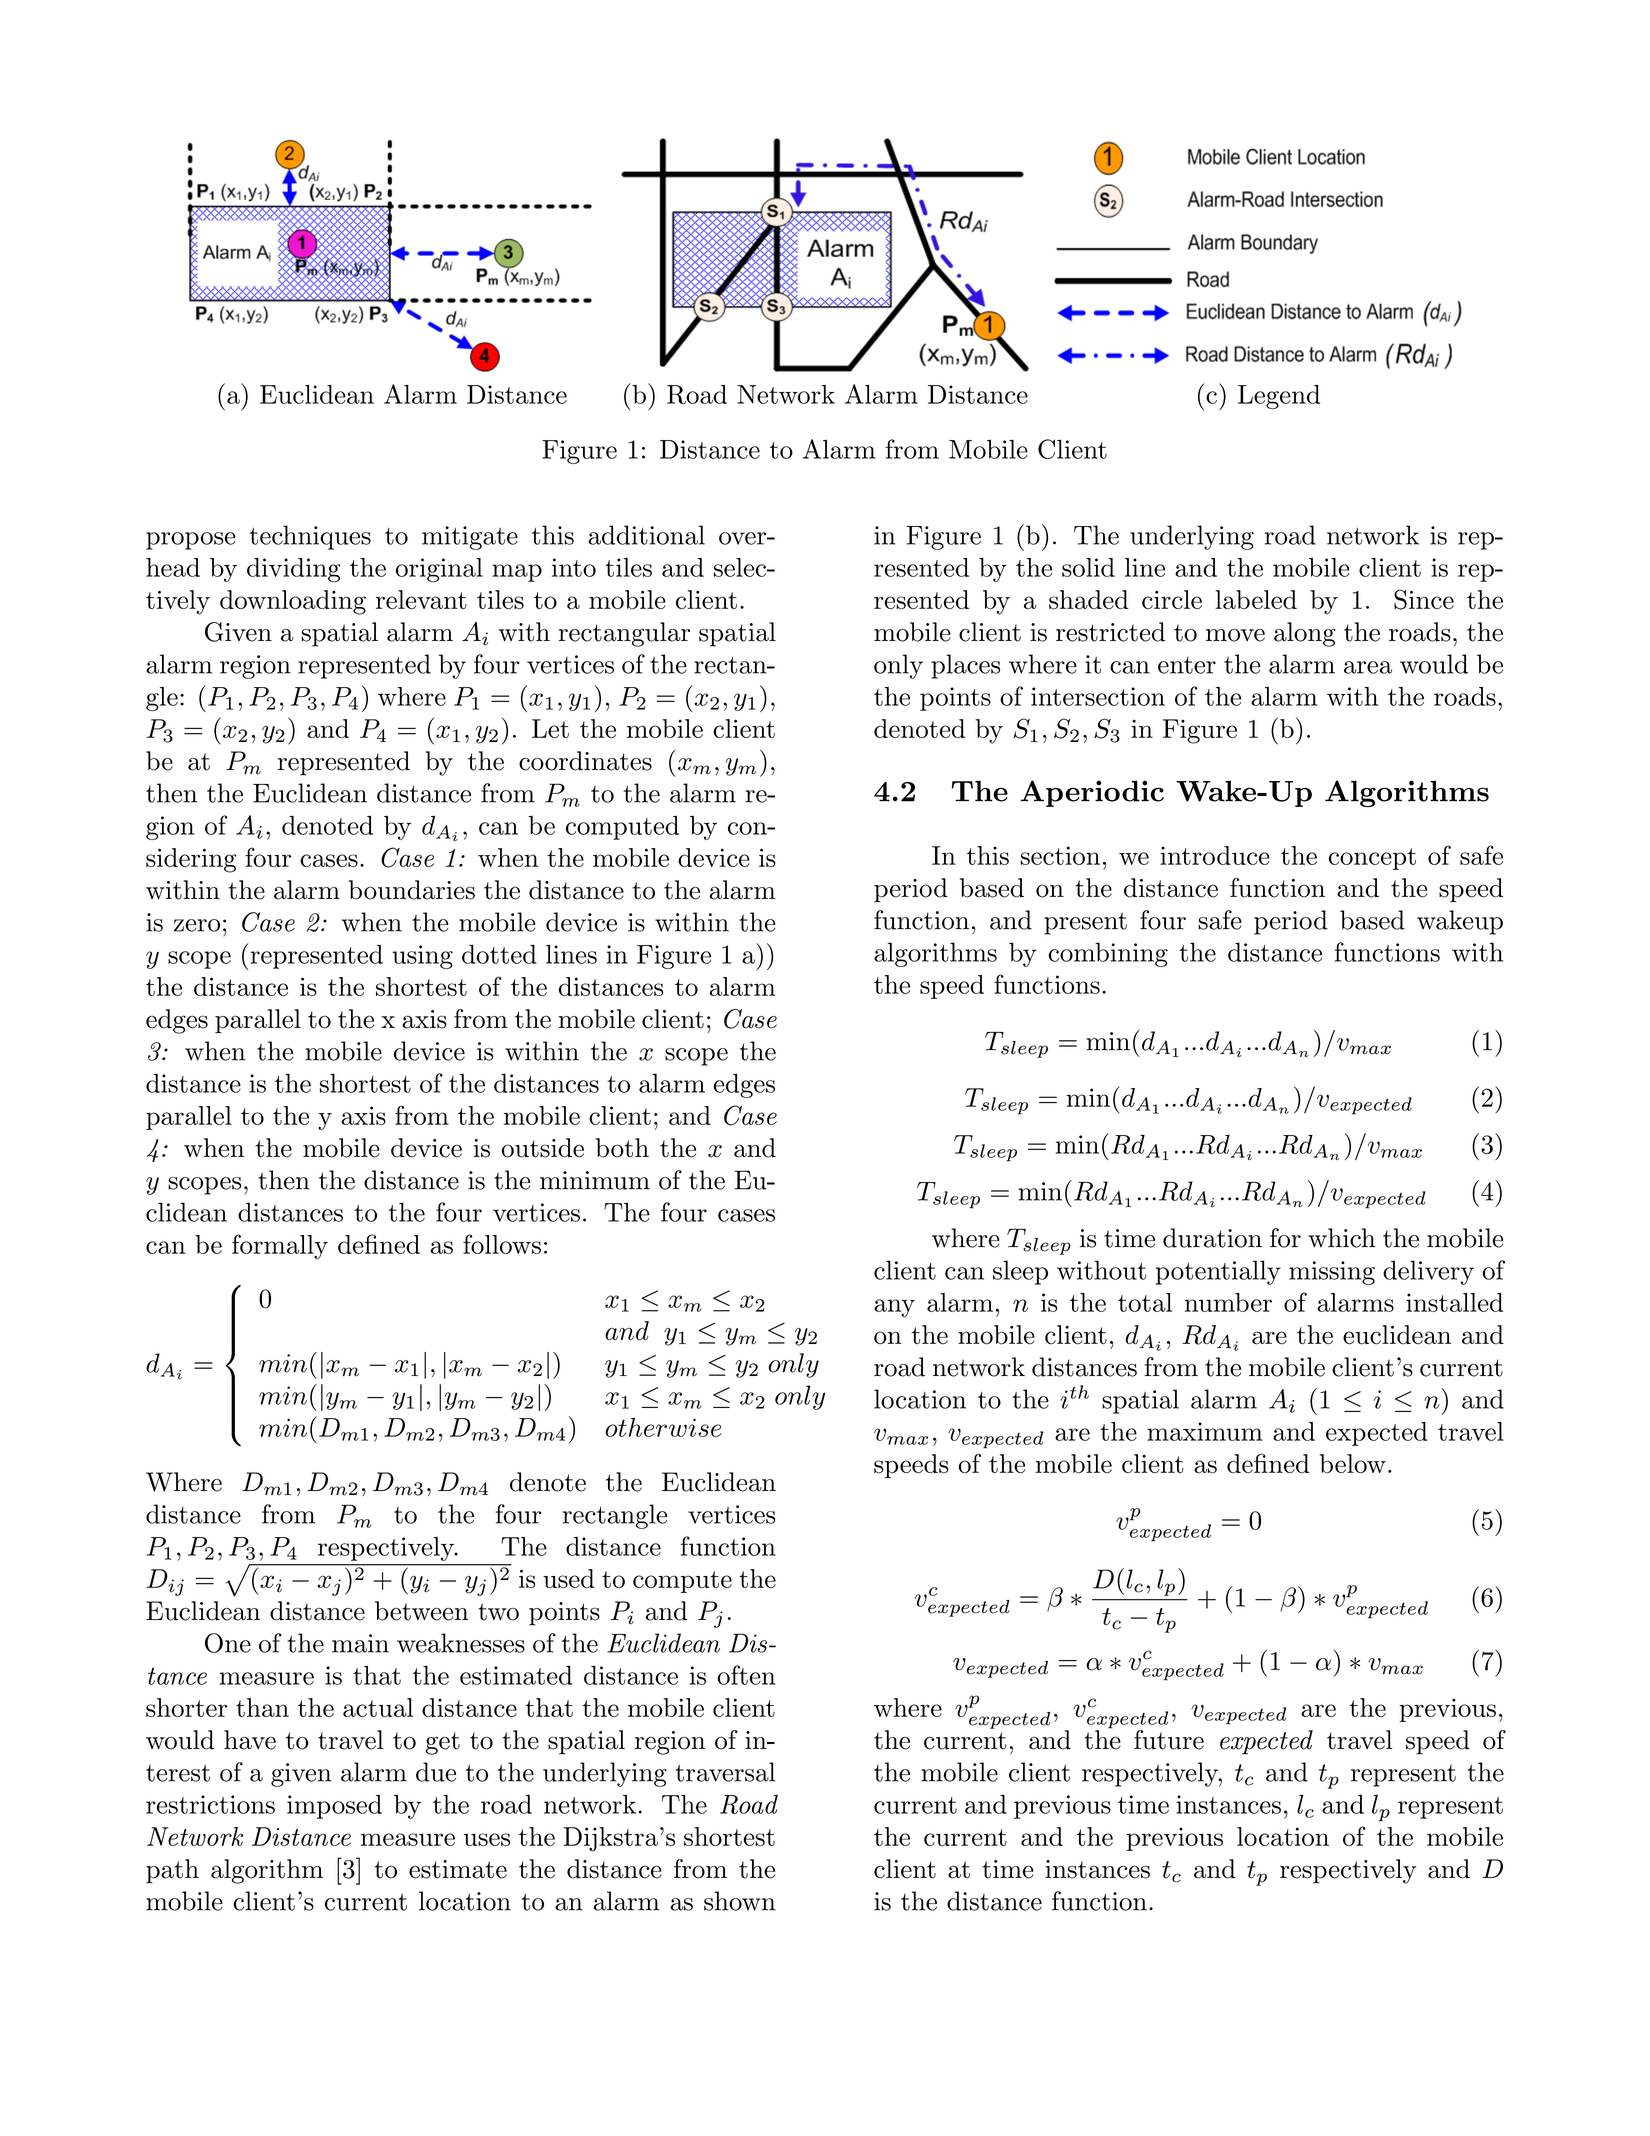 The width and height of the image is (1650, 2136). What do you see at coordinates (334, 1807) in the image?
I see `imposed` at bounding box center [334, 1807].
